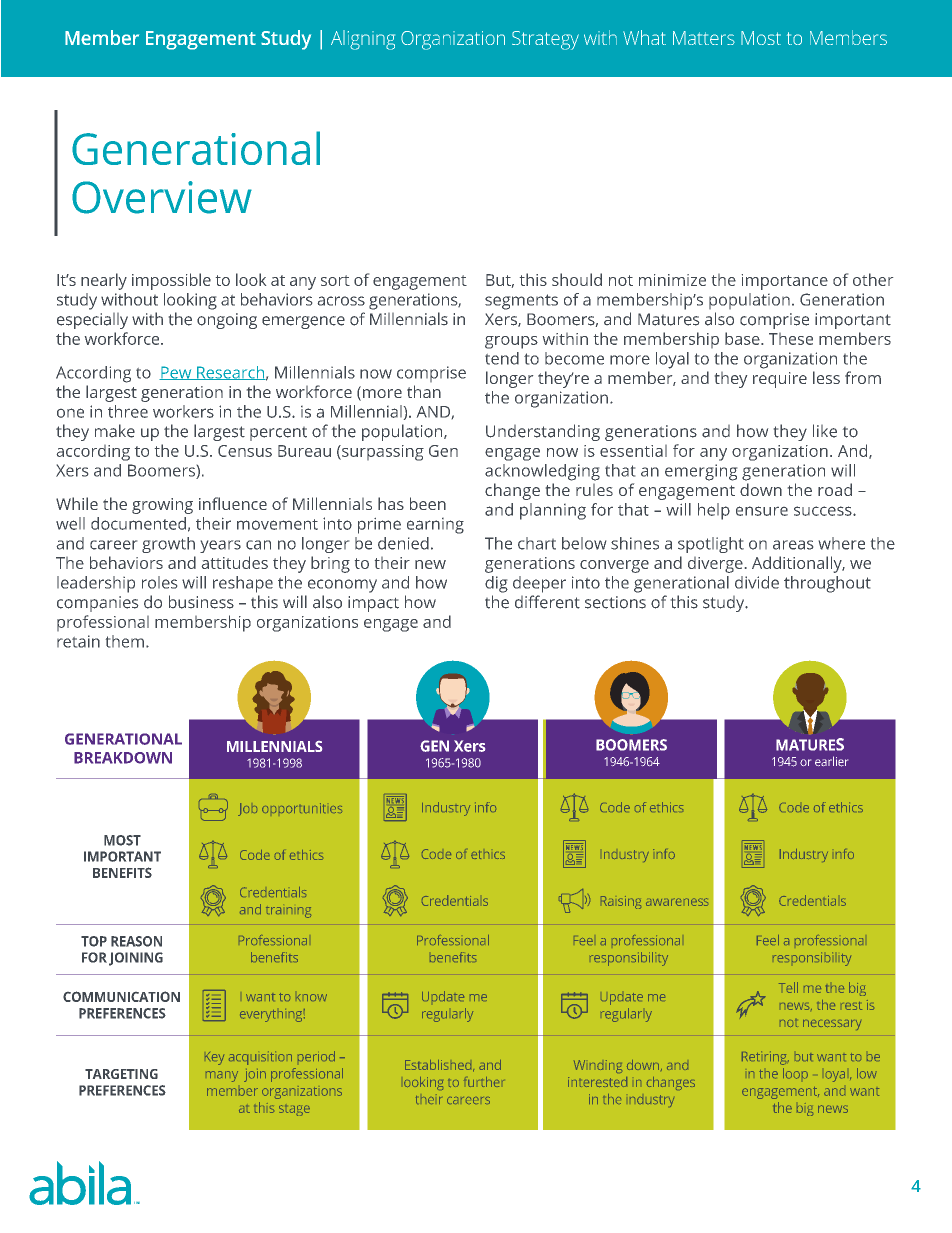  Describe the element at coordinates (795, 1073) in the image. I see `loop` at that location.
